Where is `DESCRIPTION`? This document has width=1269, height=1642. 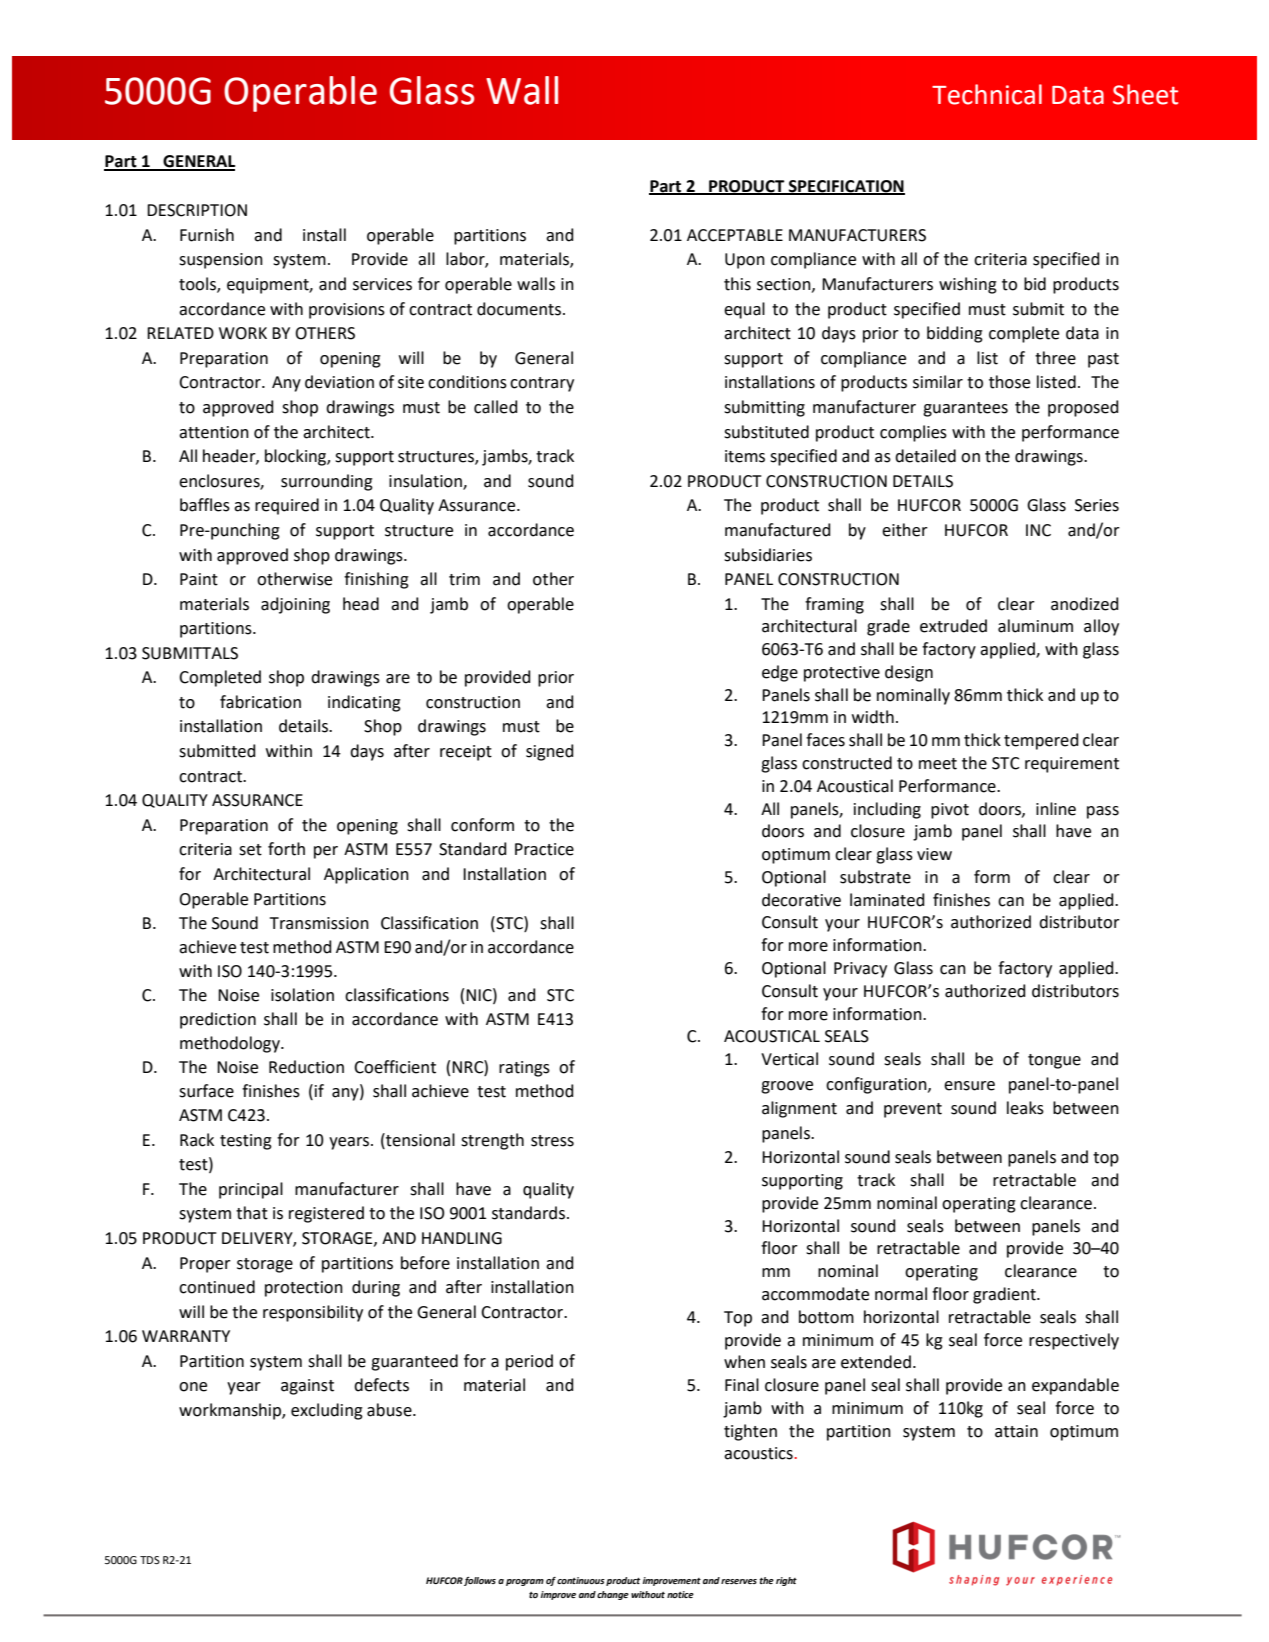
DESCRIPTION is located at coordinates (197, 210).
